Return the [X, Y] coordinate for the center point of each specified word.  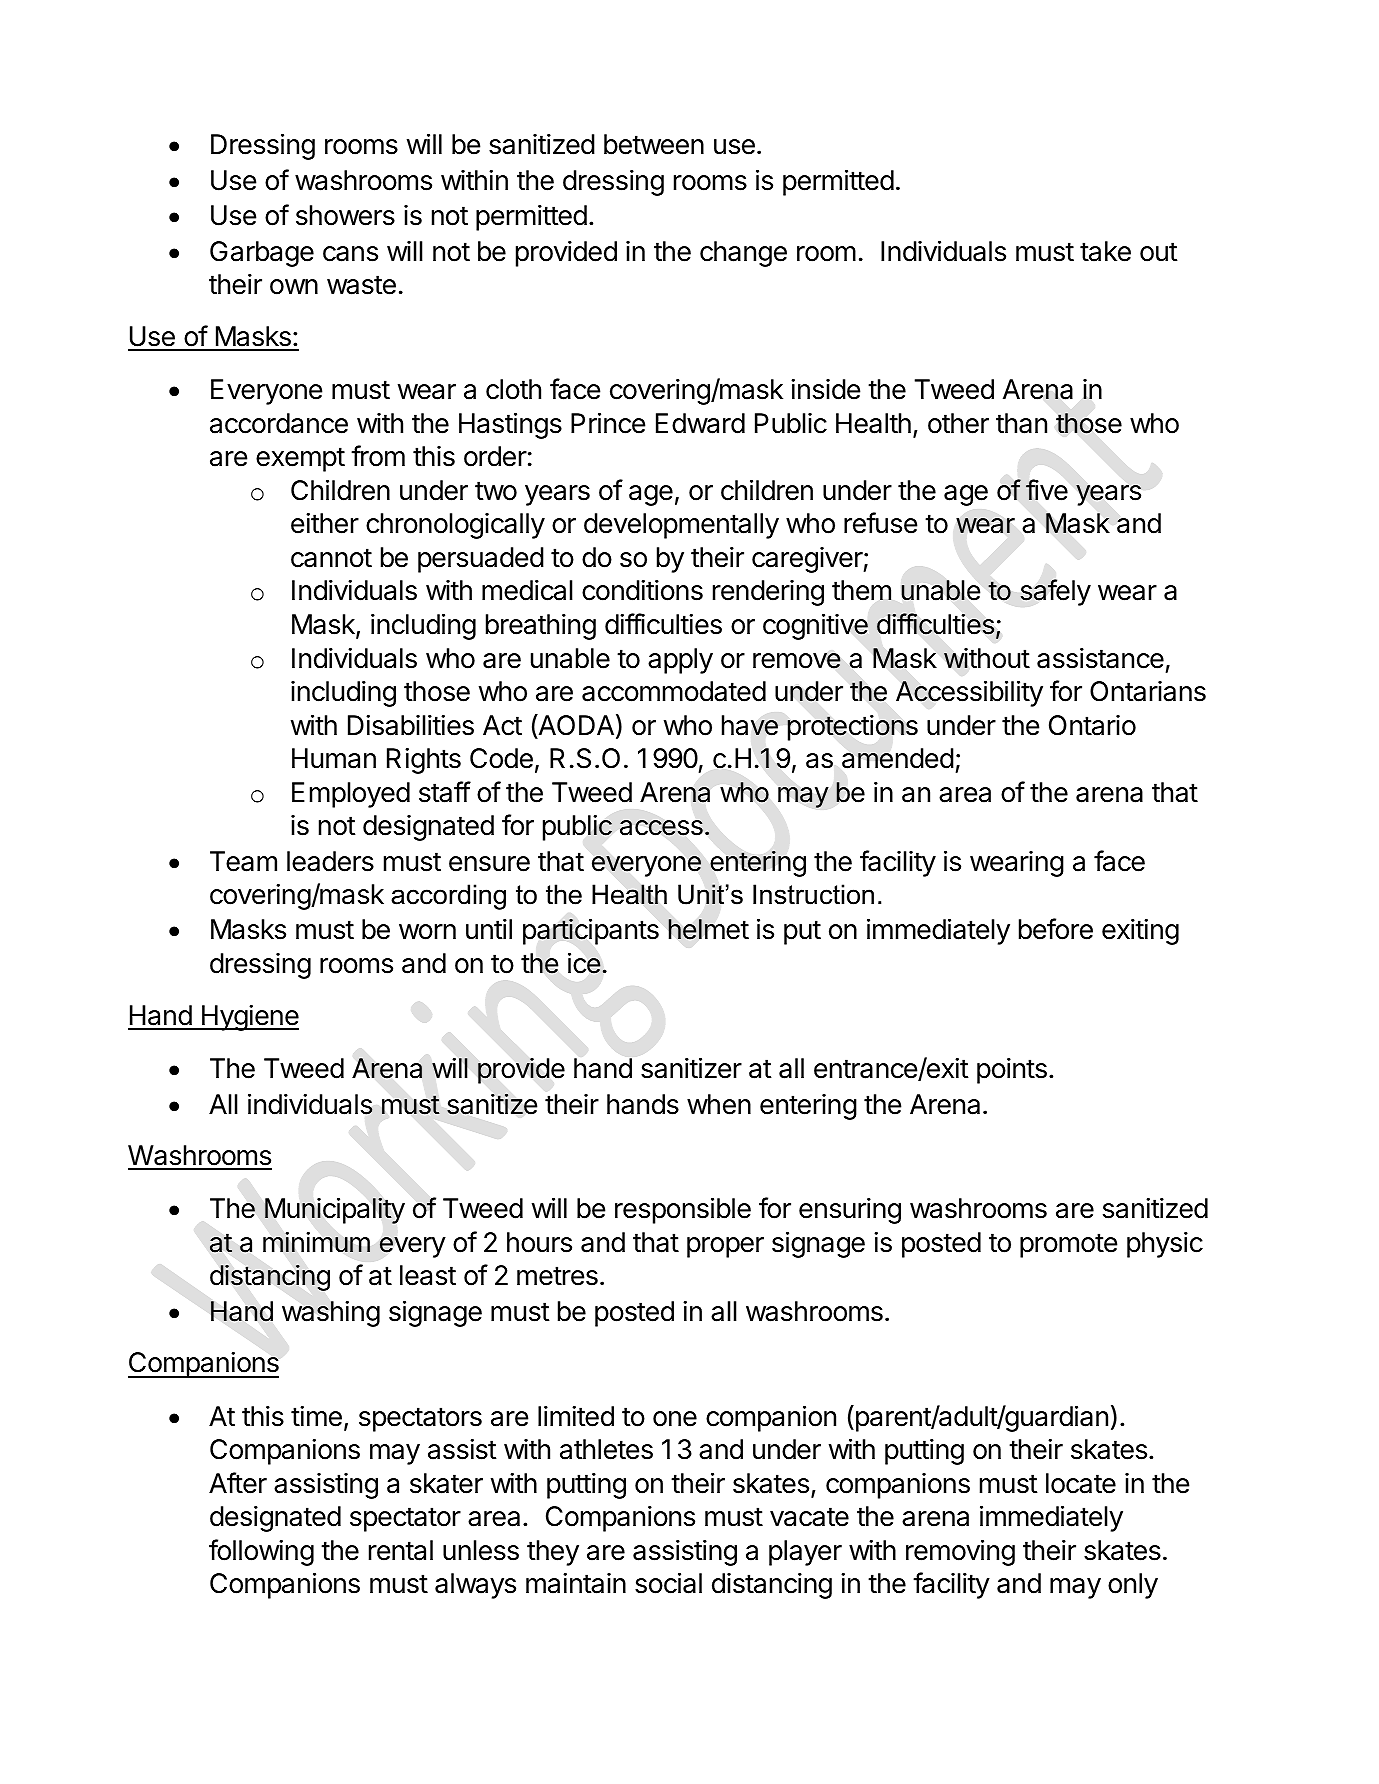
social [668, 1583]
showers [345, 215]
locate [1081, 1483]
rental [401, 1550]
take [1105, 251]
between [654, 144]
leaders [330, 861]
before [1056, 929]
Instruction [813, 894]
